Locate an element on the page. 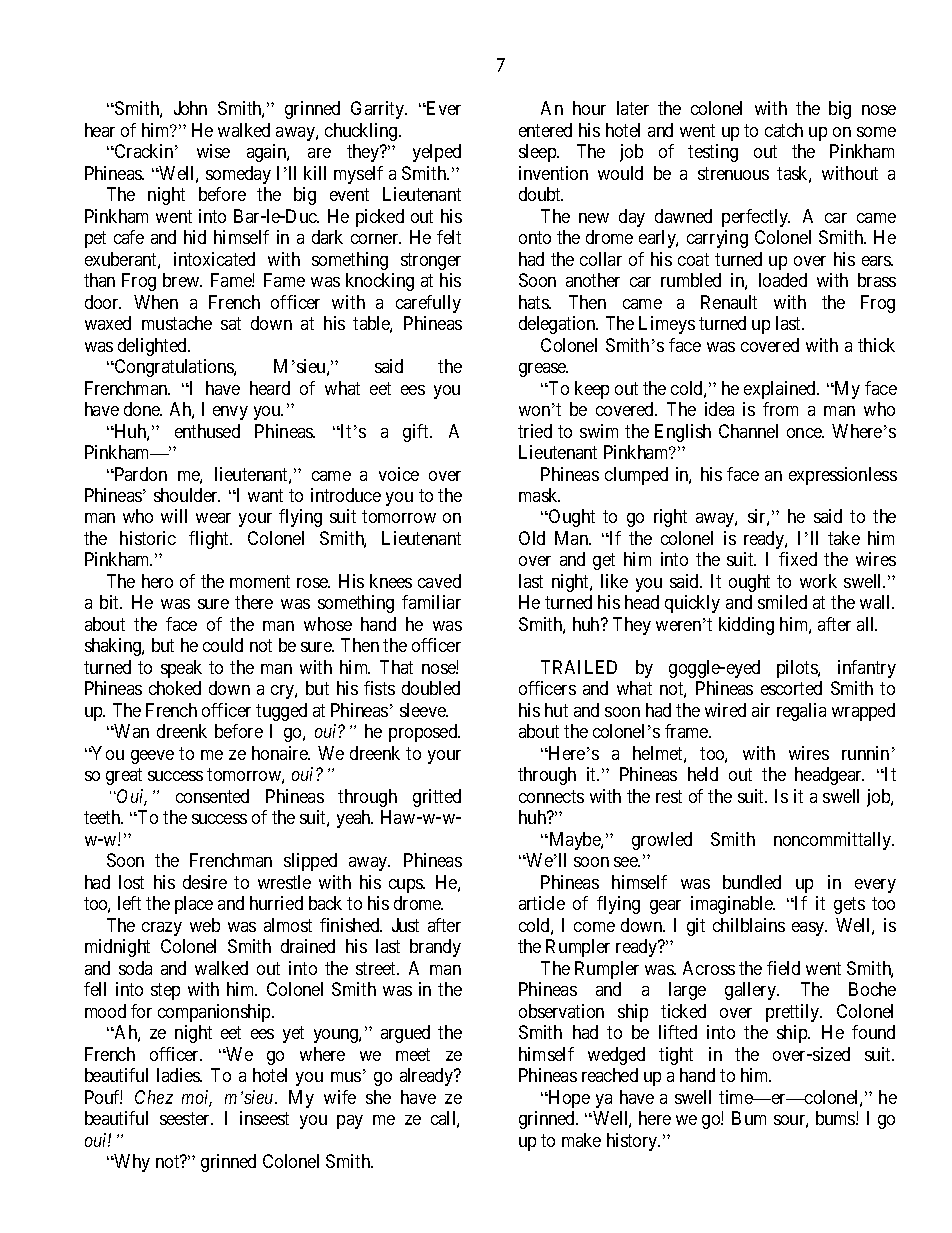 This document has width=952, height=1233. catch is located at coordinates (784, 130).
